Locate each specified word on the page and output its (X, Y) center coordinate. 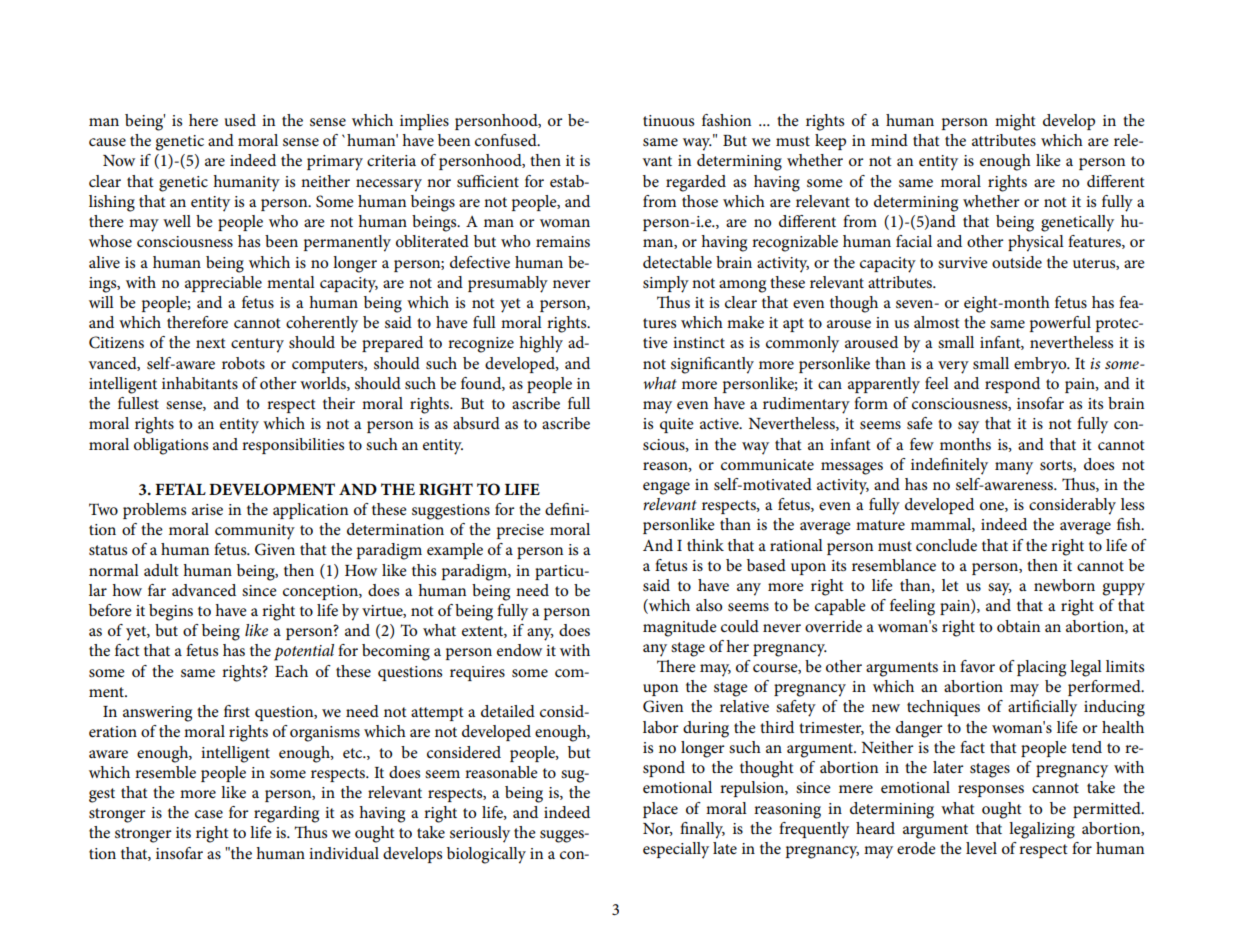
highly (541, 344)
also (709, 605)
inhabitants (200, 383)
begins (171, 612)
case (209, 814)
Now (119, 160)
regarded (696, 183)
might (1015, 122)
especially (676, 850)
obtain (1018, 626)
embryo (1041, 365)
